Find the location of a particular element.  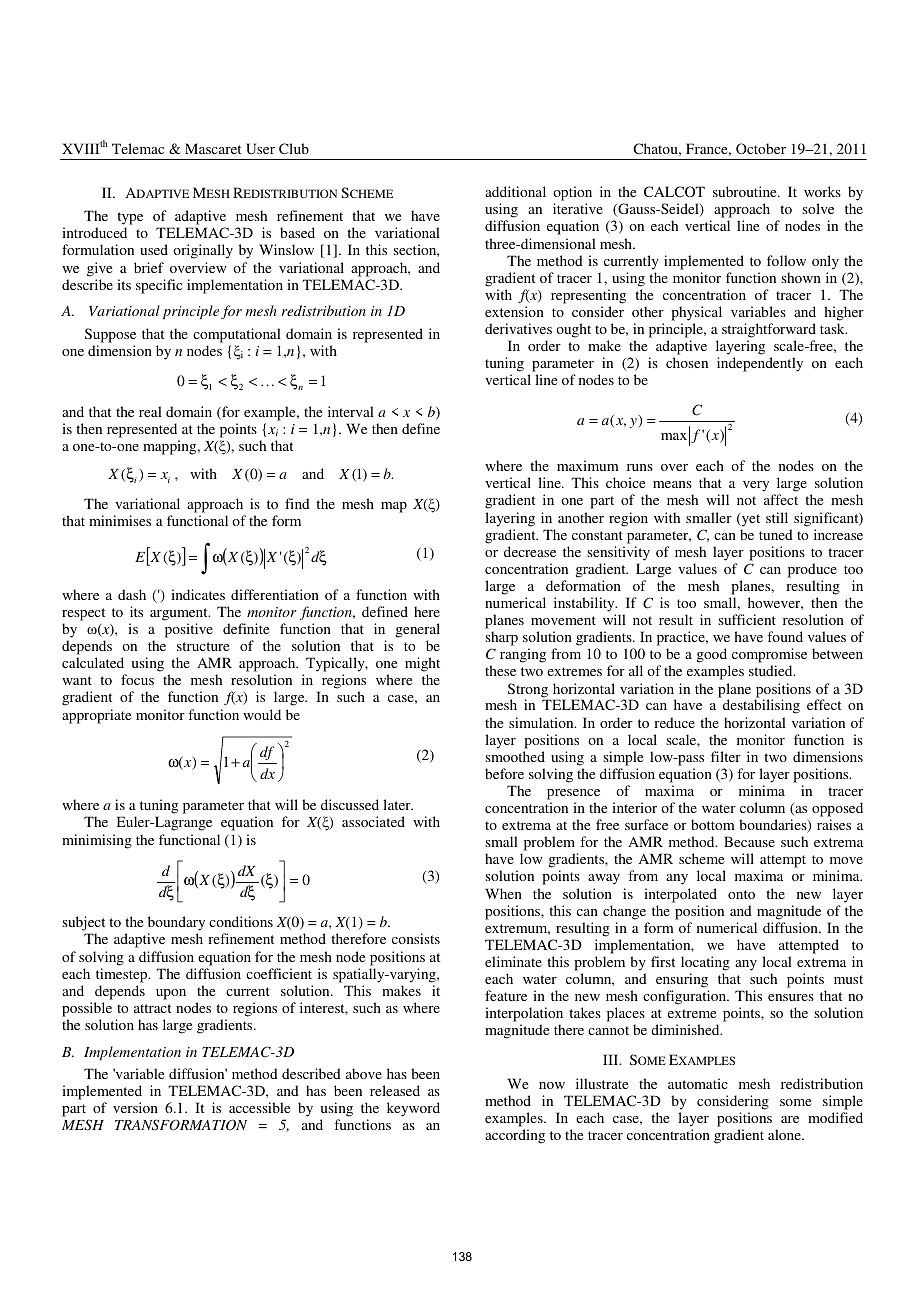

type is located at coordinates (130, 220).
